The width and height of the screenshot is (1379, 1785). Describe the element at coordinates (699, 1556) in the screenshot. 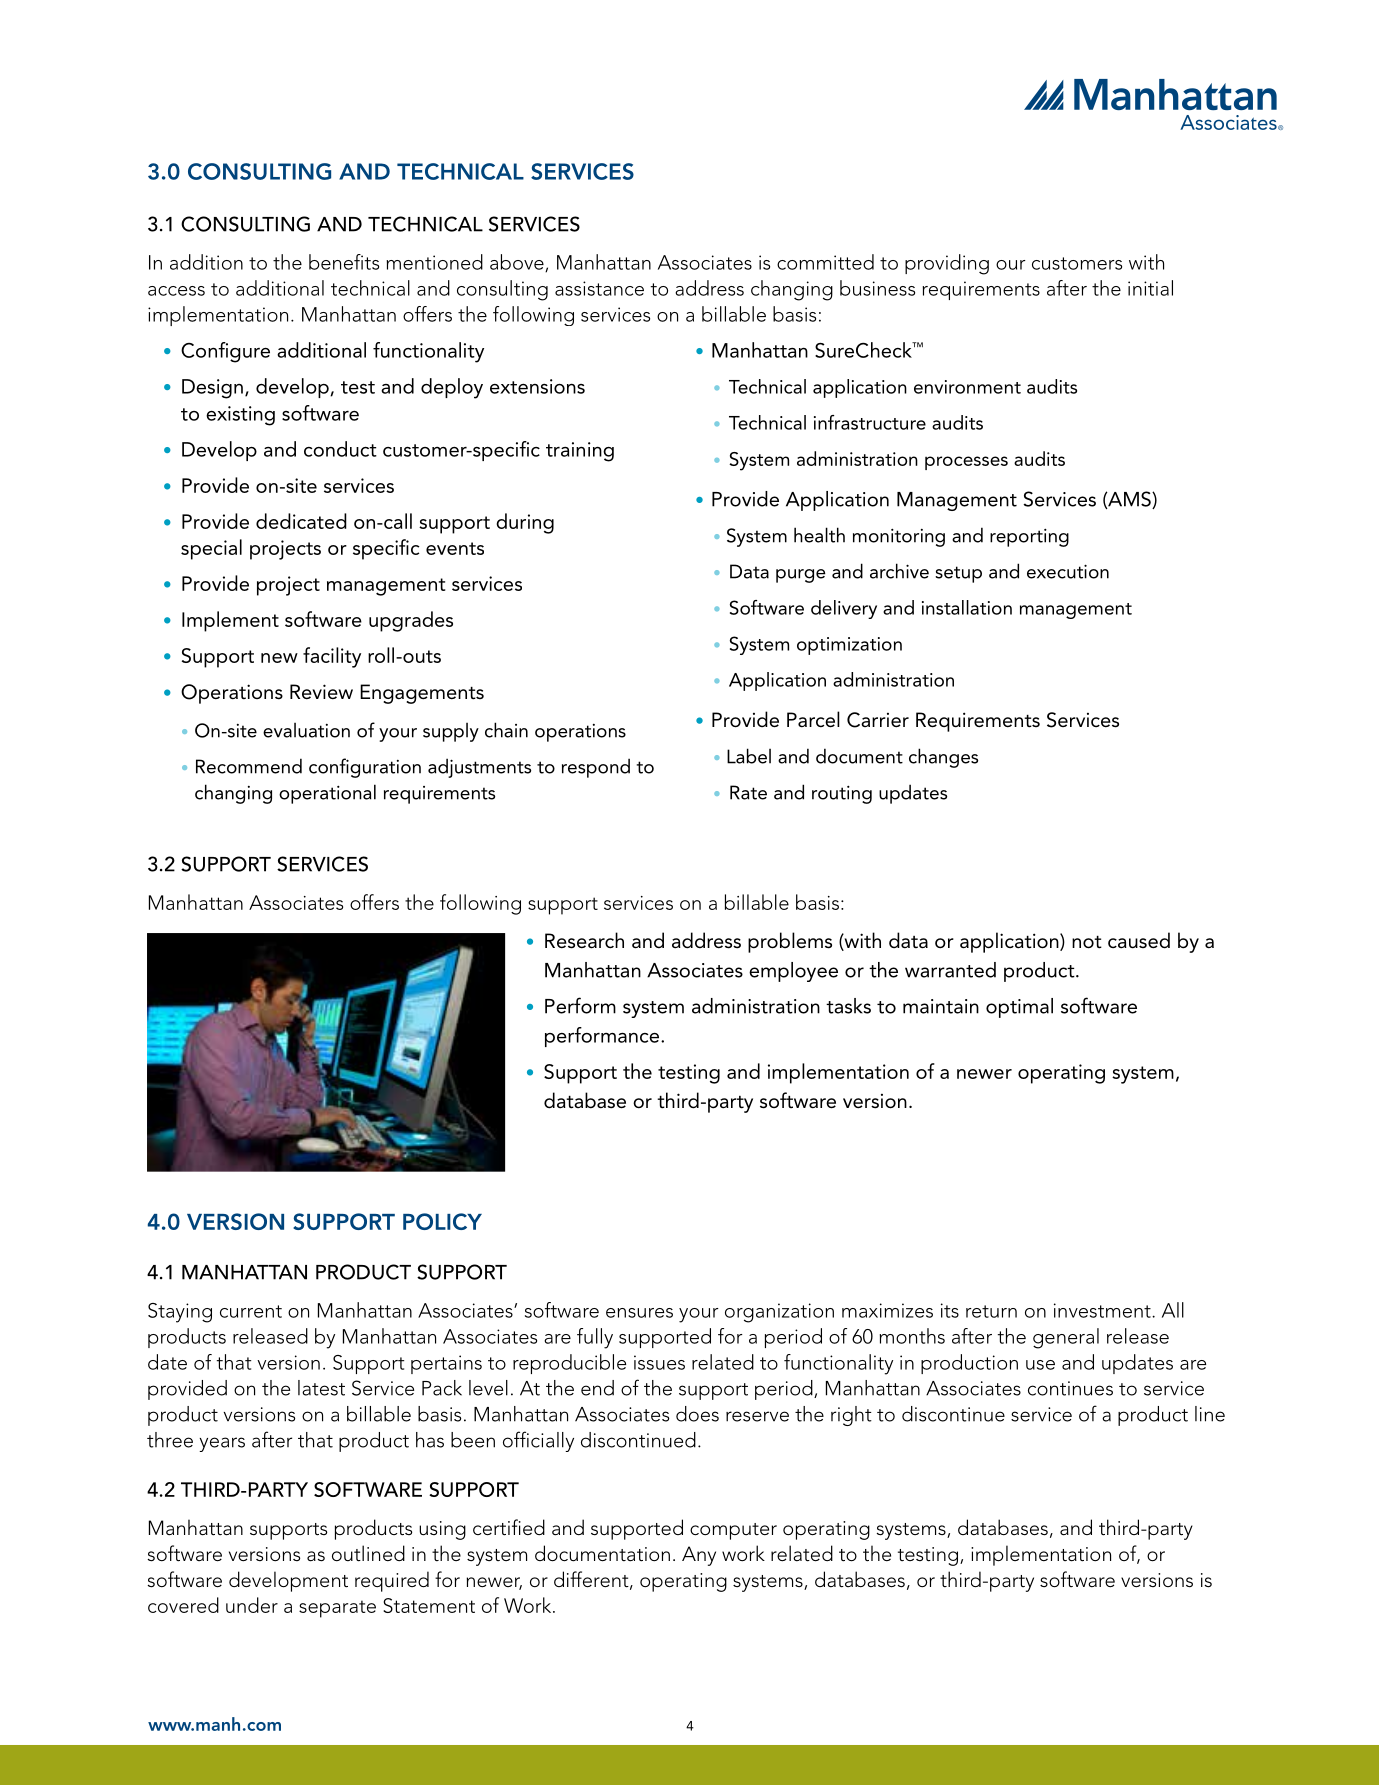

I see `Any` at that location.
